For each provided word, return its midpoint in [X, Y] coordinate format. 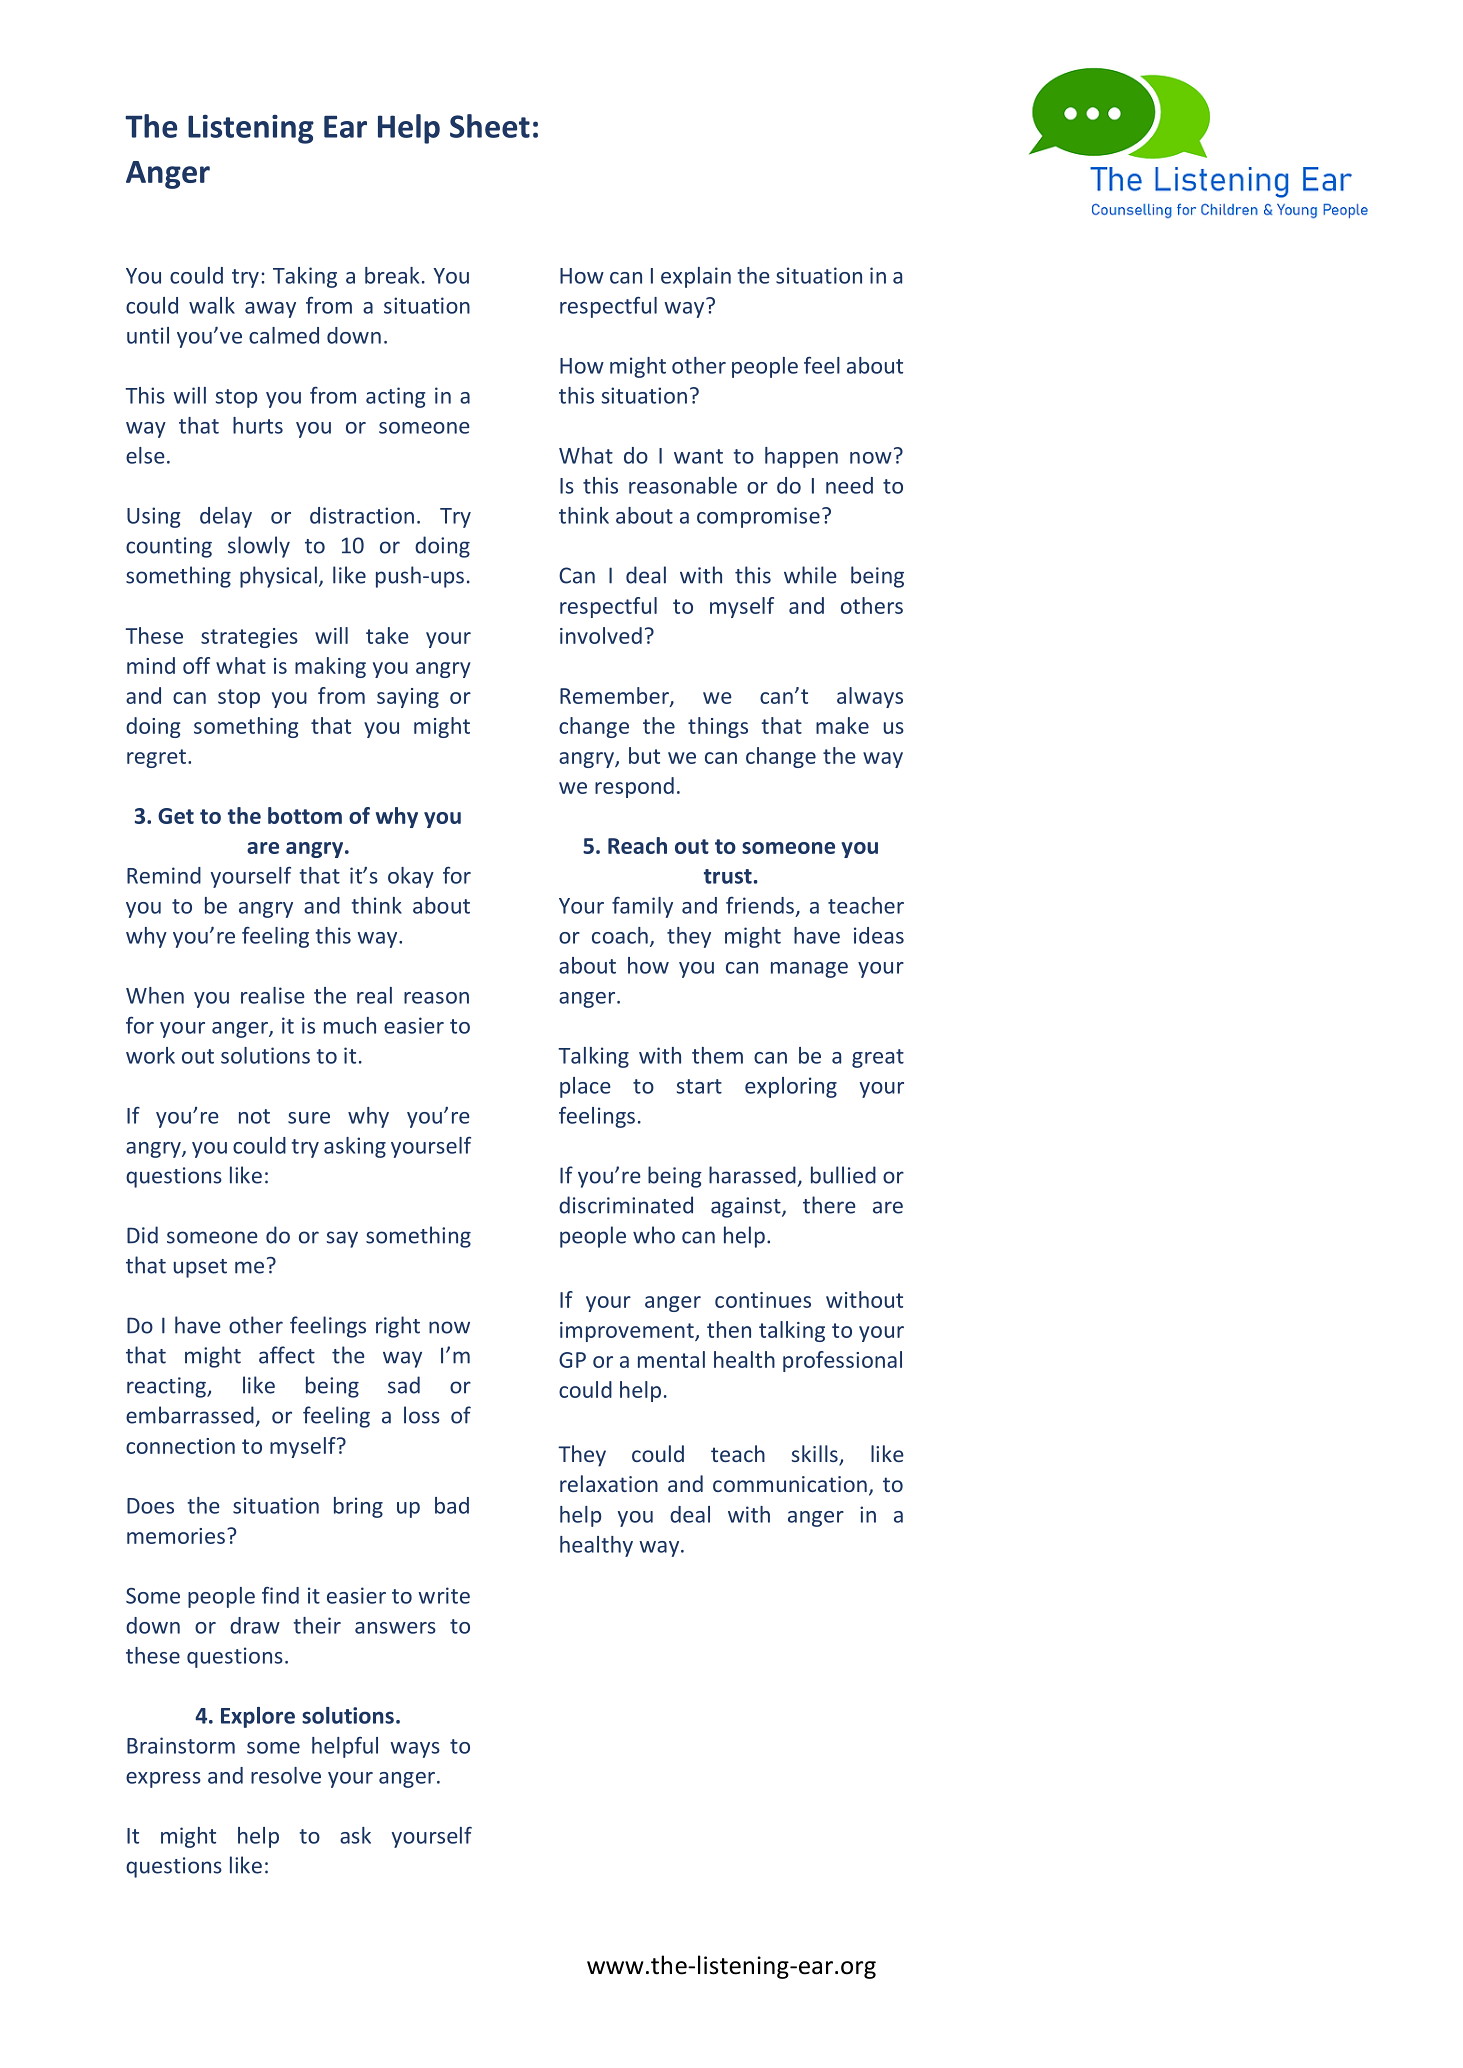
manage [809, 970]
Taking [305, 277]
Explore [258, 1717]
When [155, 995]
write [444, 1595]
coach [620, 935]
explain [696, 277]
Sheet [490, 126]
